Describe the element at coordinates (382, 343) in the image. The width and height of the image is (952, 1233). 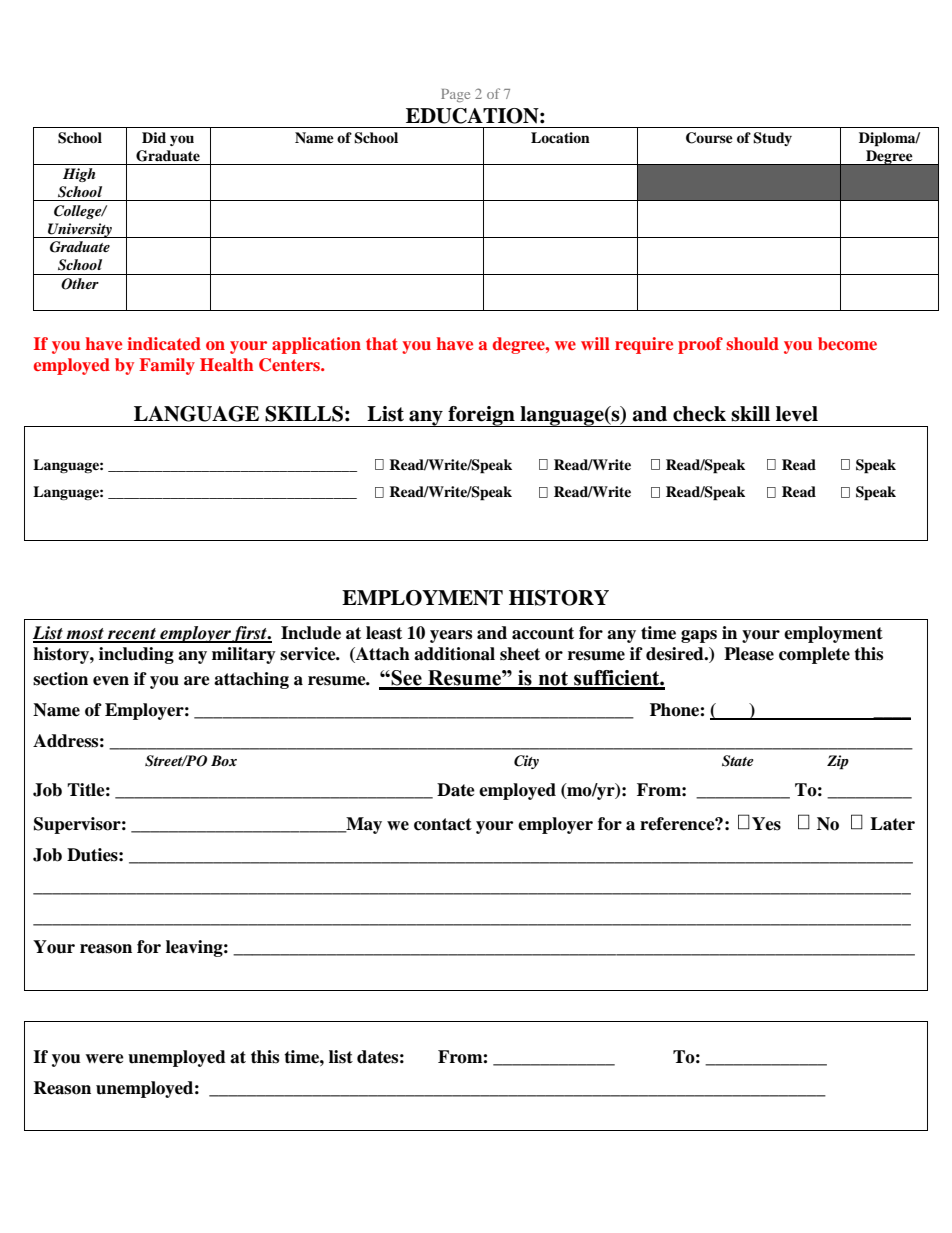
I see `that` at that location.
